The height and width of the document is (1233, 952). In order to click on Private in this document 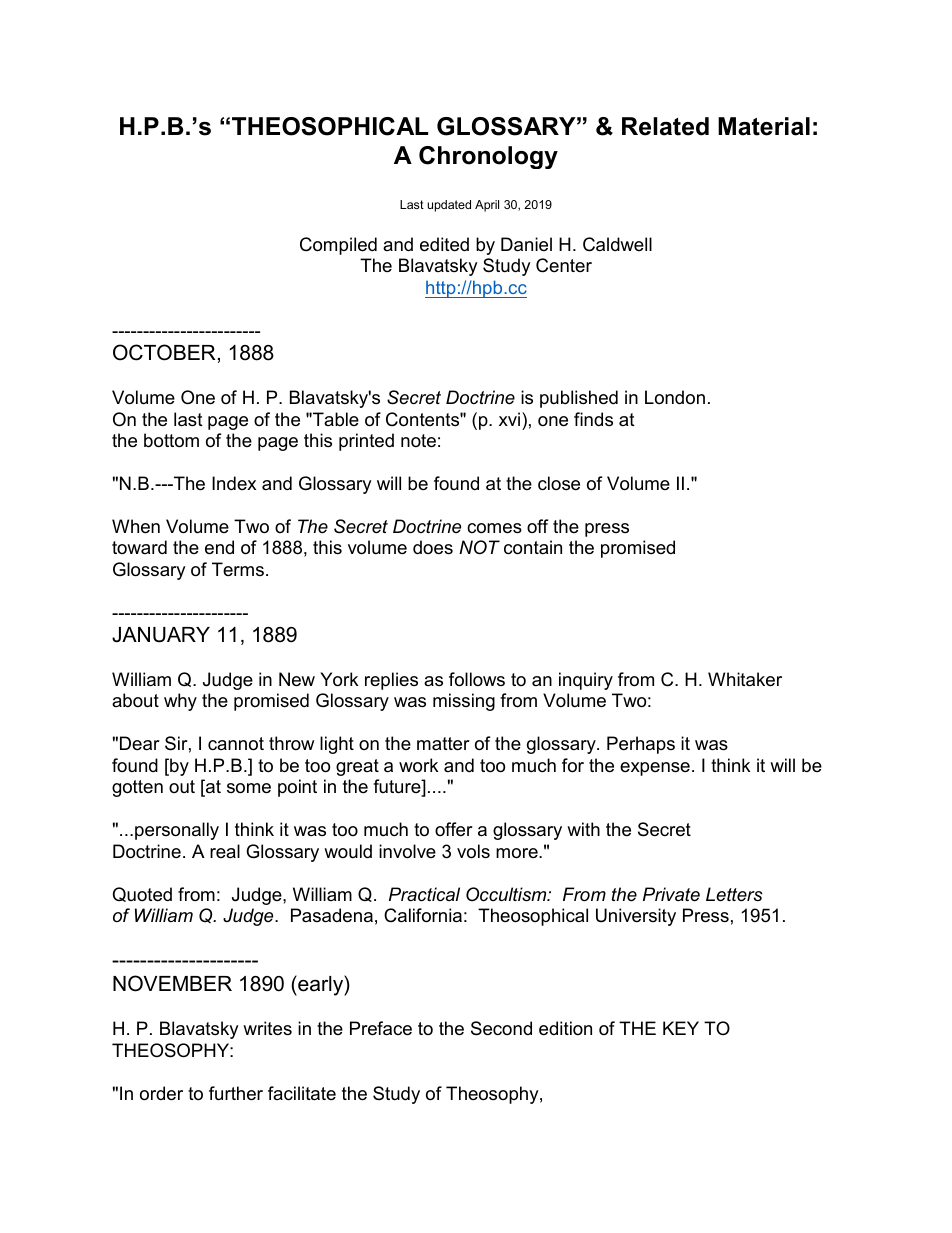, I will do `click(671, 894)`.
